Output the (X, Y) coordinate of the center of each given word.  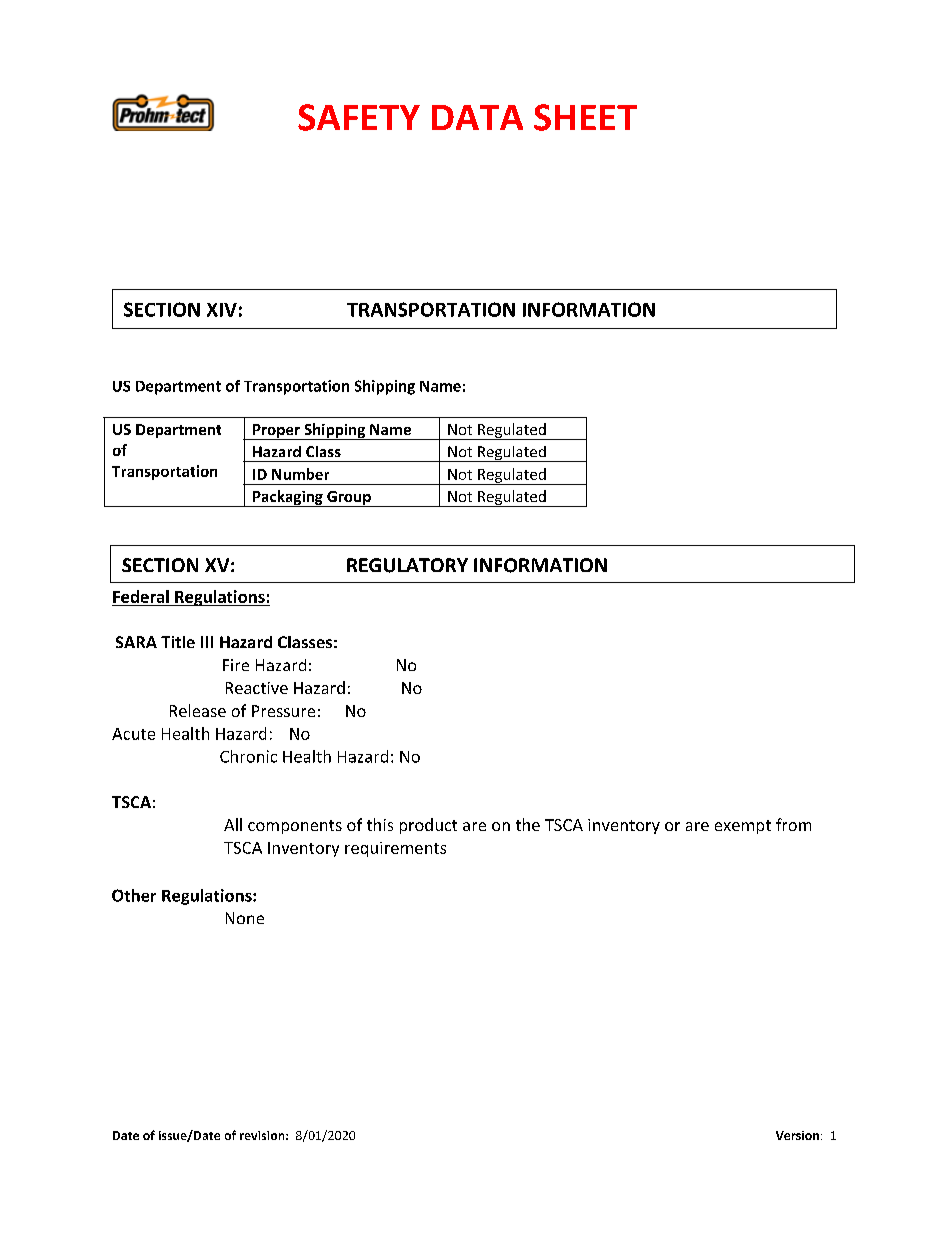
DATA (477, 117)
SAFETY (359, 117)
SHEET (585, 117)
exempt (743, 827)
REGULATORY (407, 565)
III (207, 642)
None (245, 918)
